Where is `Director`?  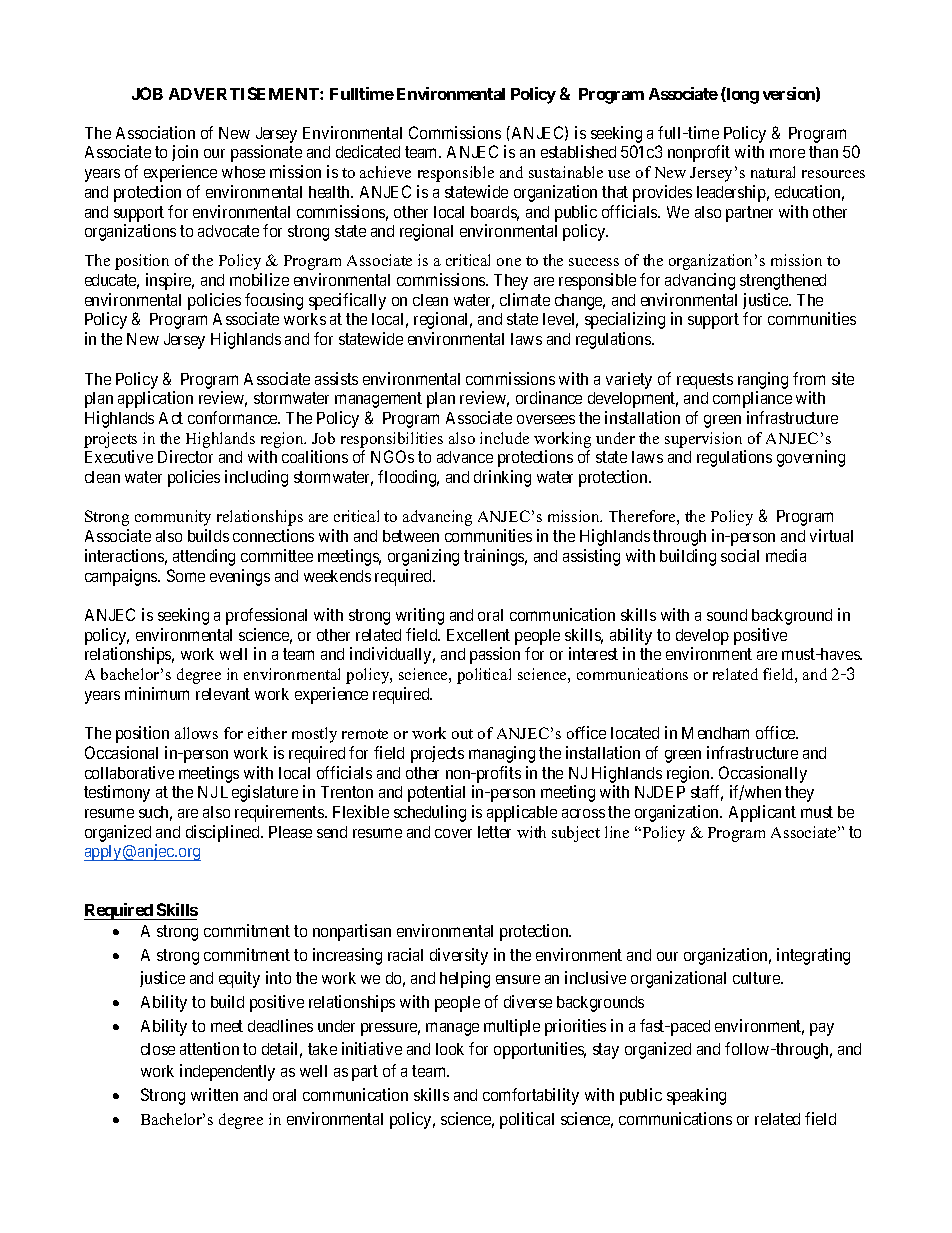
Director is located at coordinates (185, 456).
